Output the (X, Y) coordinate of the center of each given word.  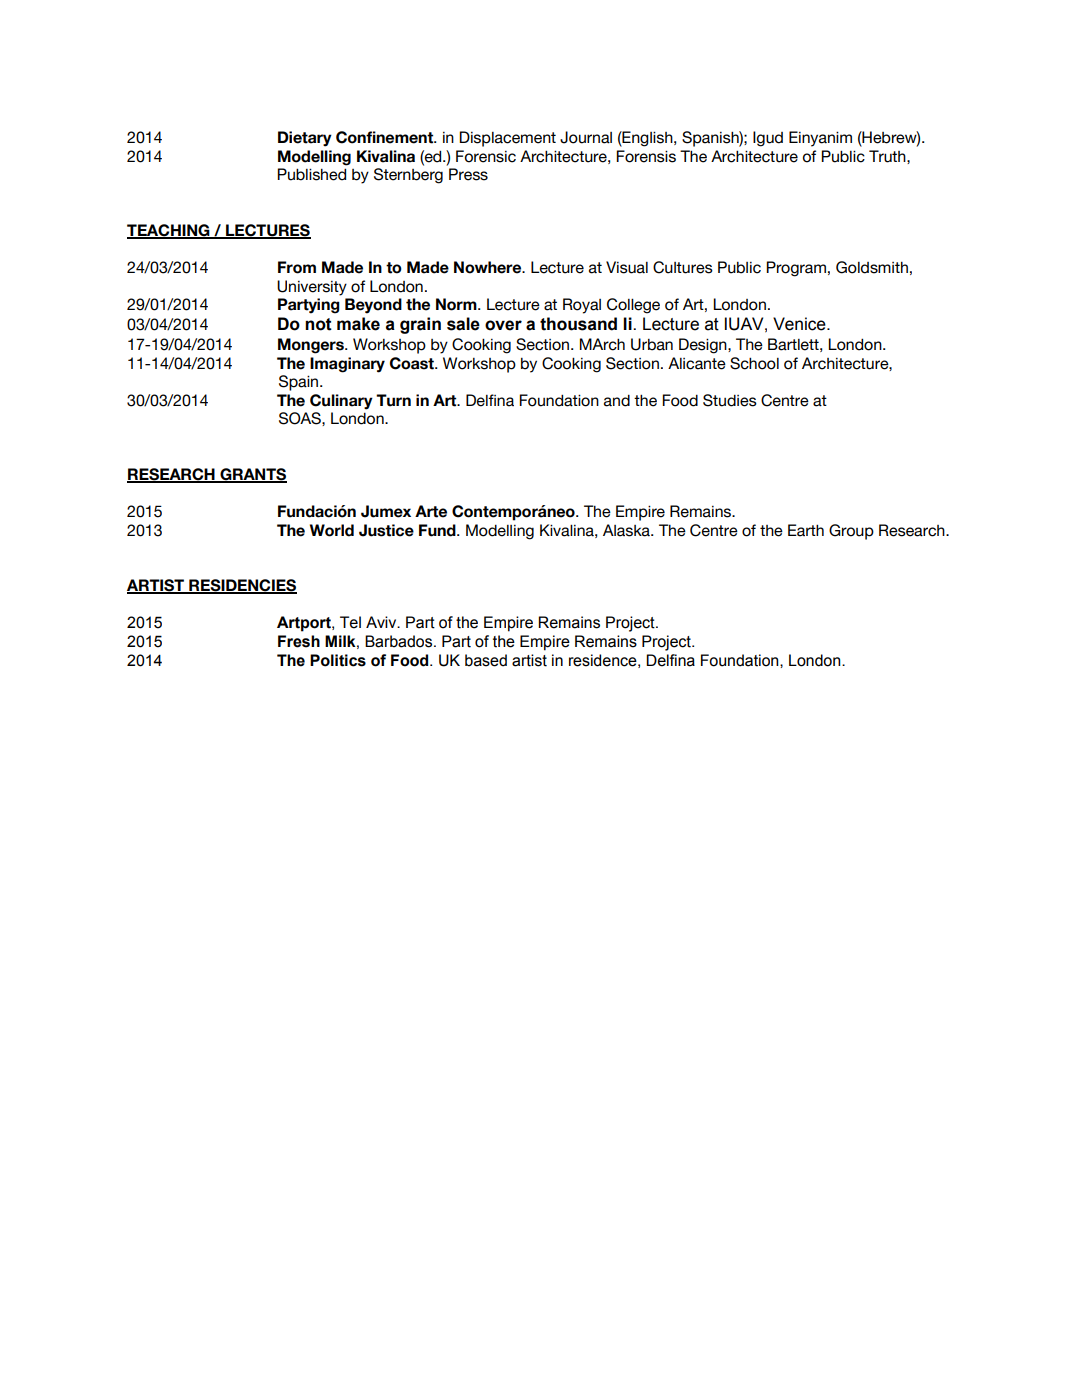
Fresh (299, 641)
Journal (586, 137)
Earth (806, 530)
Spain (300, 383)
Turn (393, 400)
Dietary (305, 139)
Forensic (486, 156)
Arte (431, 511)
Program (796, 269)
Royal (582, 306)
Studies (730, 400)
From (297, 267)
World (332, 530)
